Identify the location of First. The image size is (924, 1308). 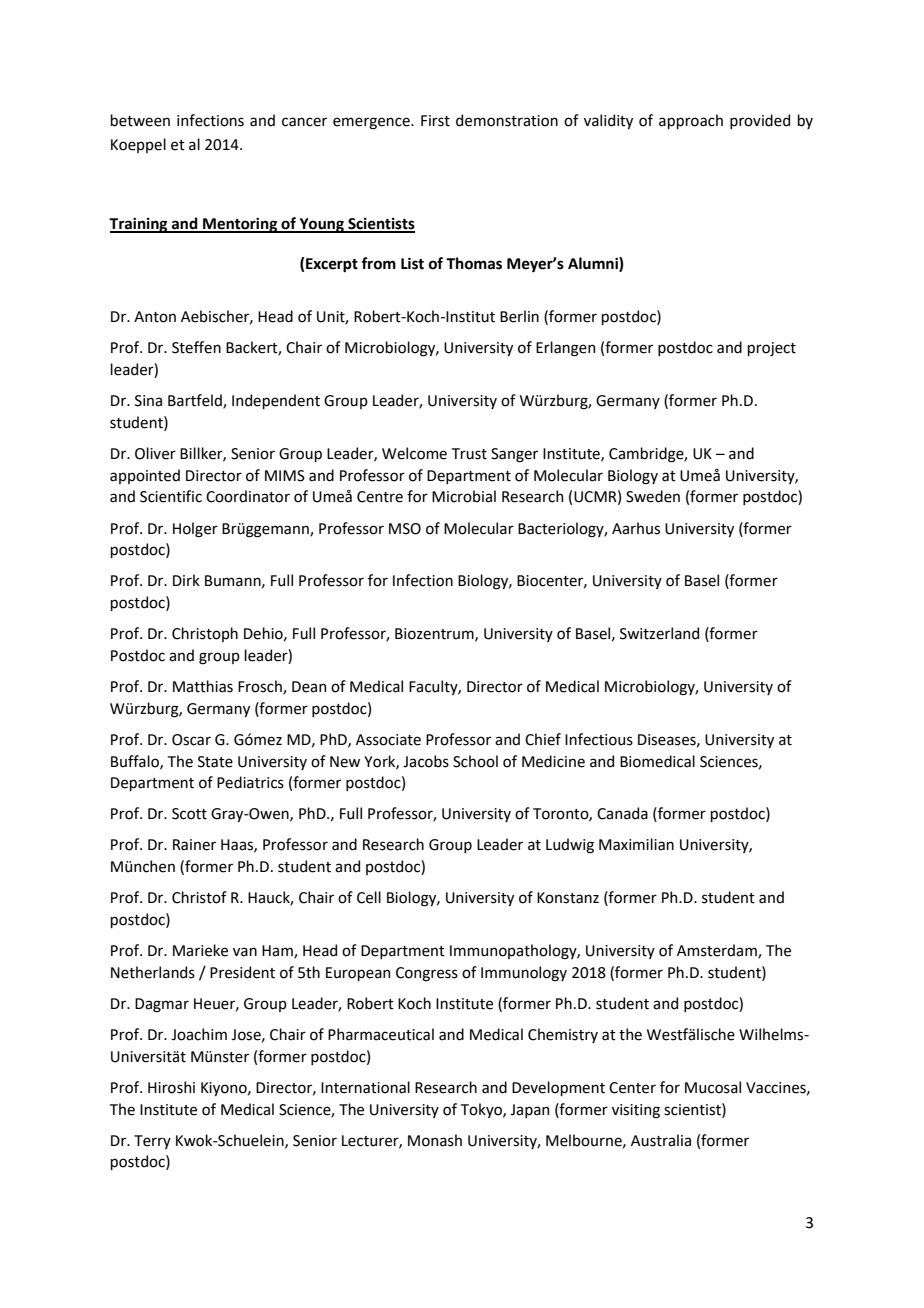
(435, 121).
